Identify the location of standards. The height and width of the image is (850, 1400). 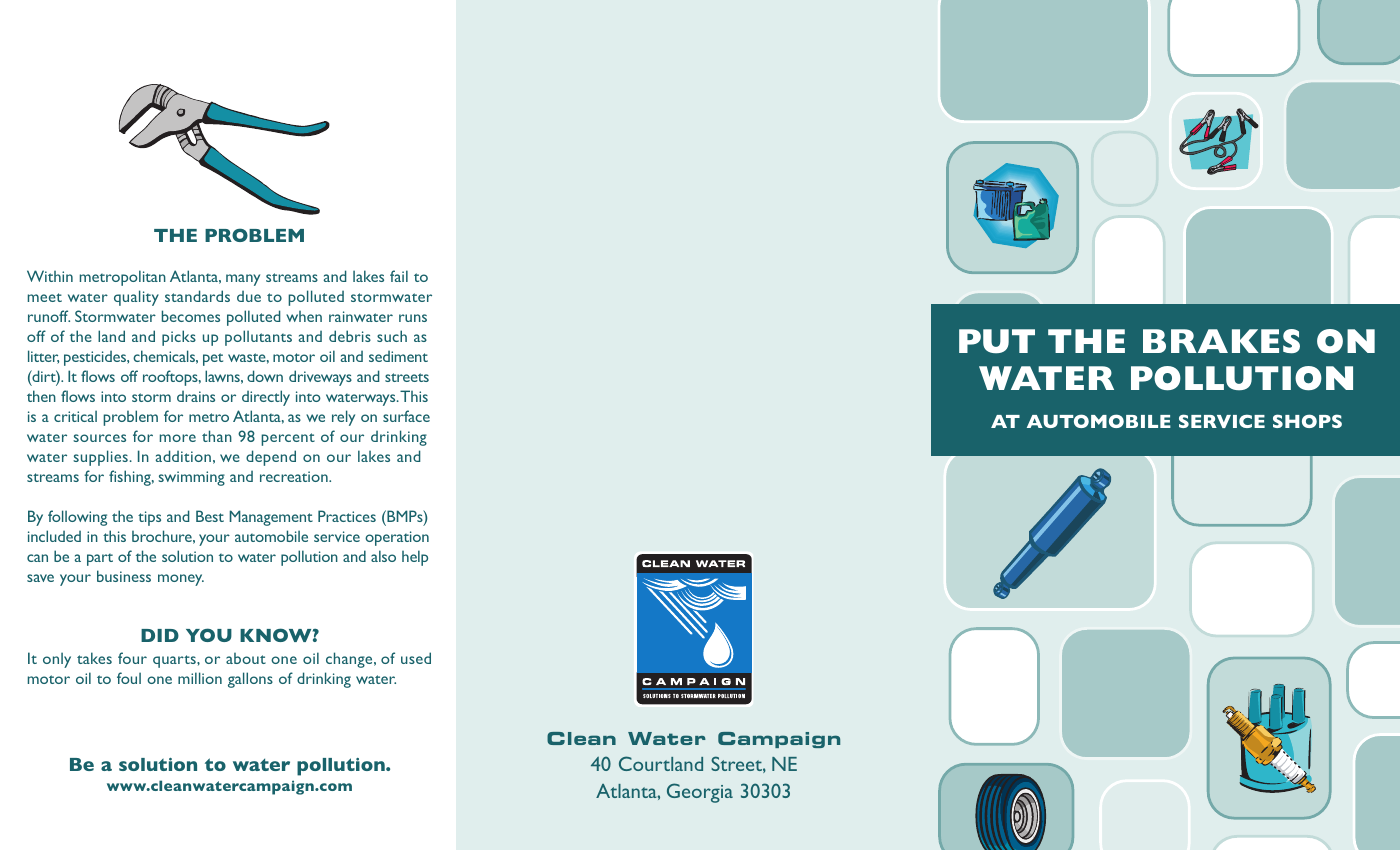
(197, 296).
